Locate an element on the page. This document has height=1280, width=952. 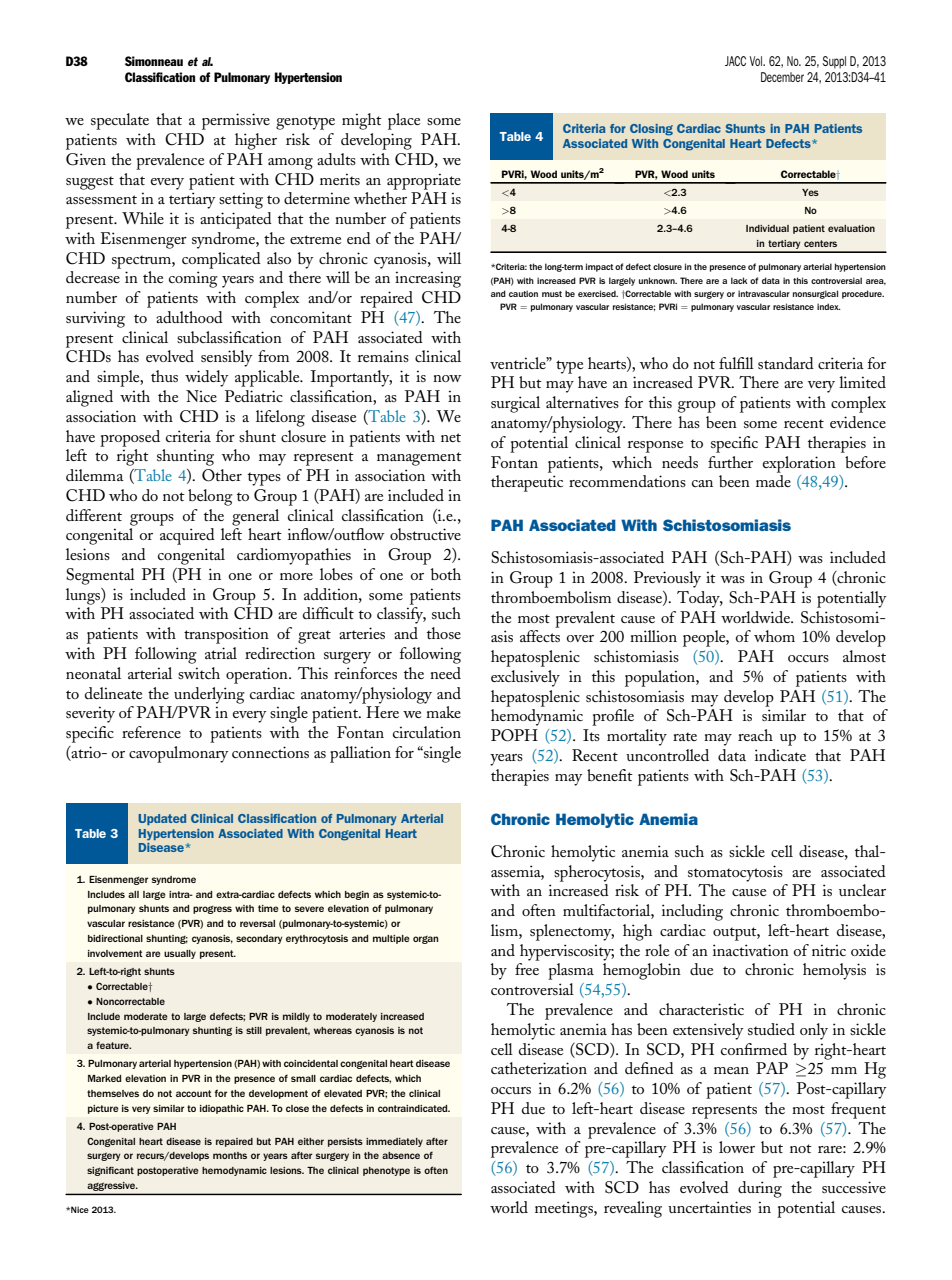
months is located at coordinates (230, 1155).
